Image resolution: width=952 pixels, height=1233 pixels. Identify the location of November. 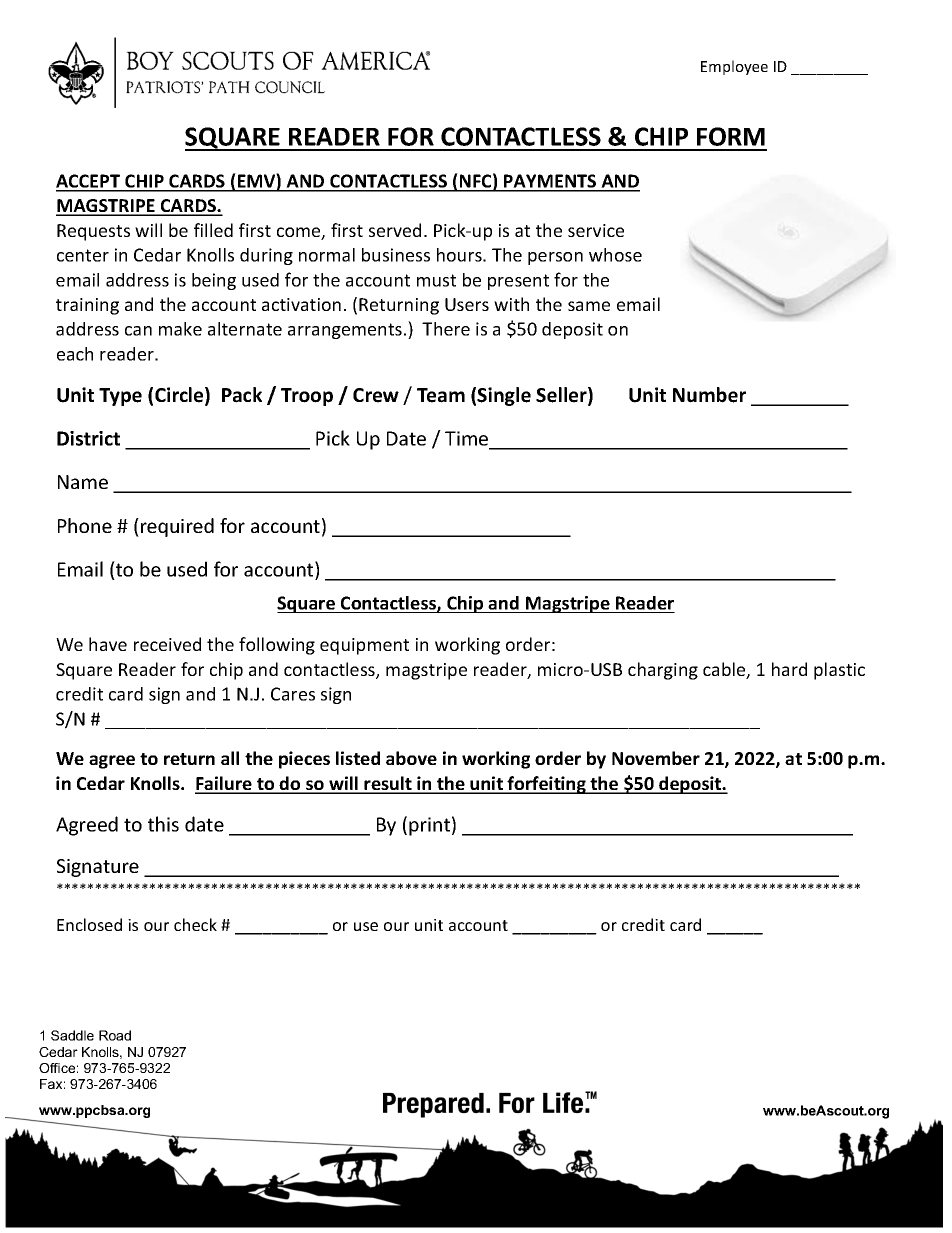
(656, 758).
